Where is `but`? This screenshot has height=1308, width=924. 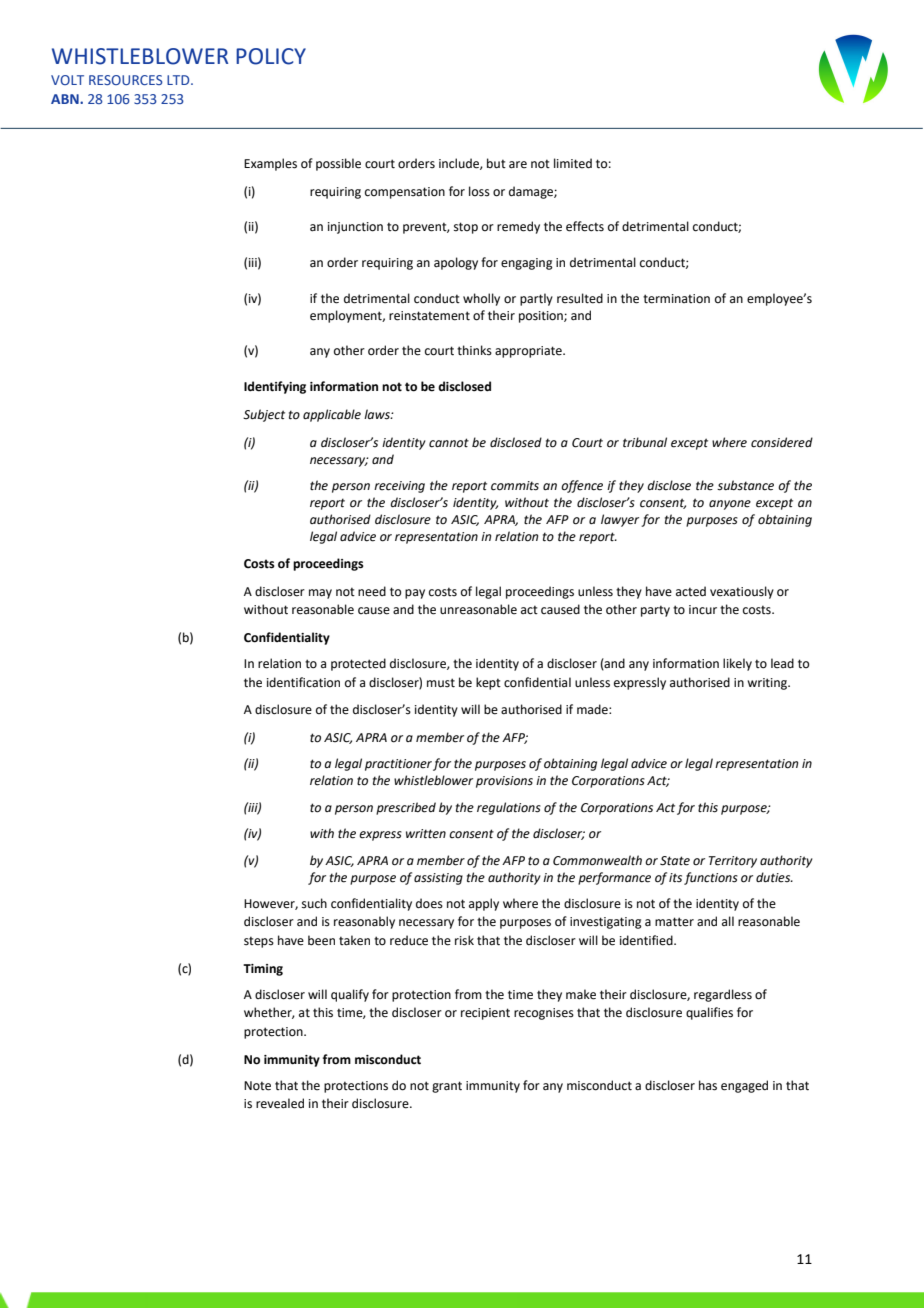 but is located at coordinates (496, 163).
